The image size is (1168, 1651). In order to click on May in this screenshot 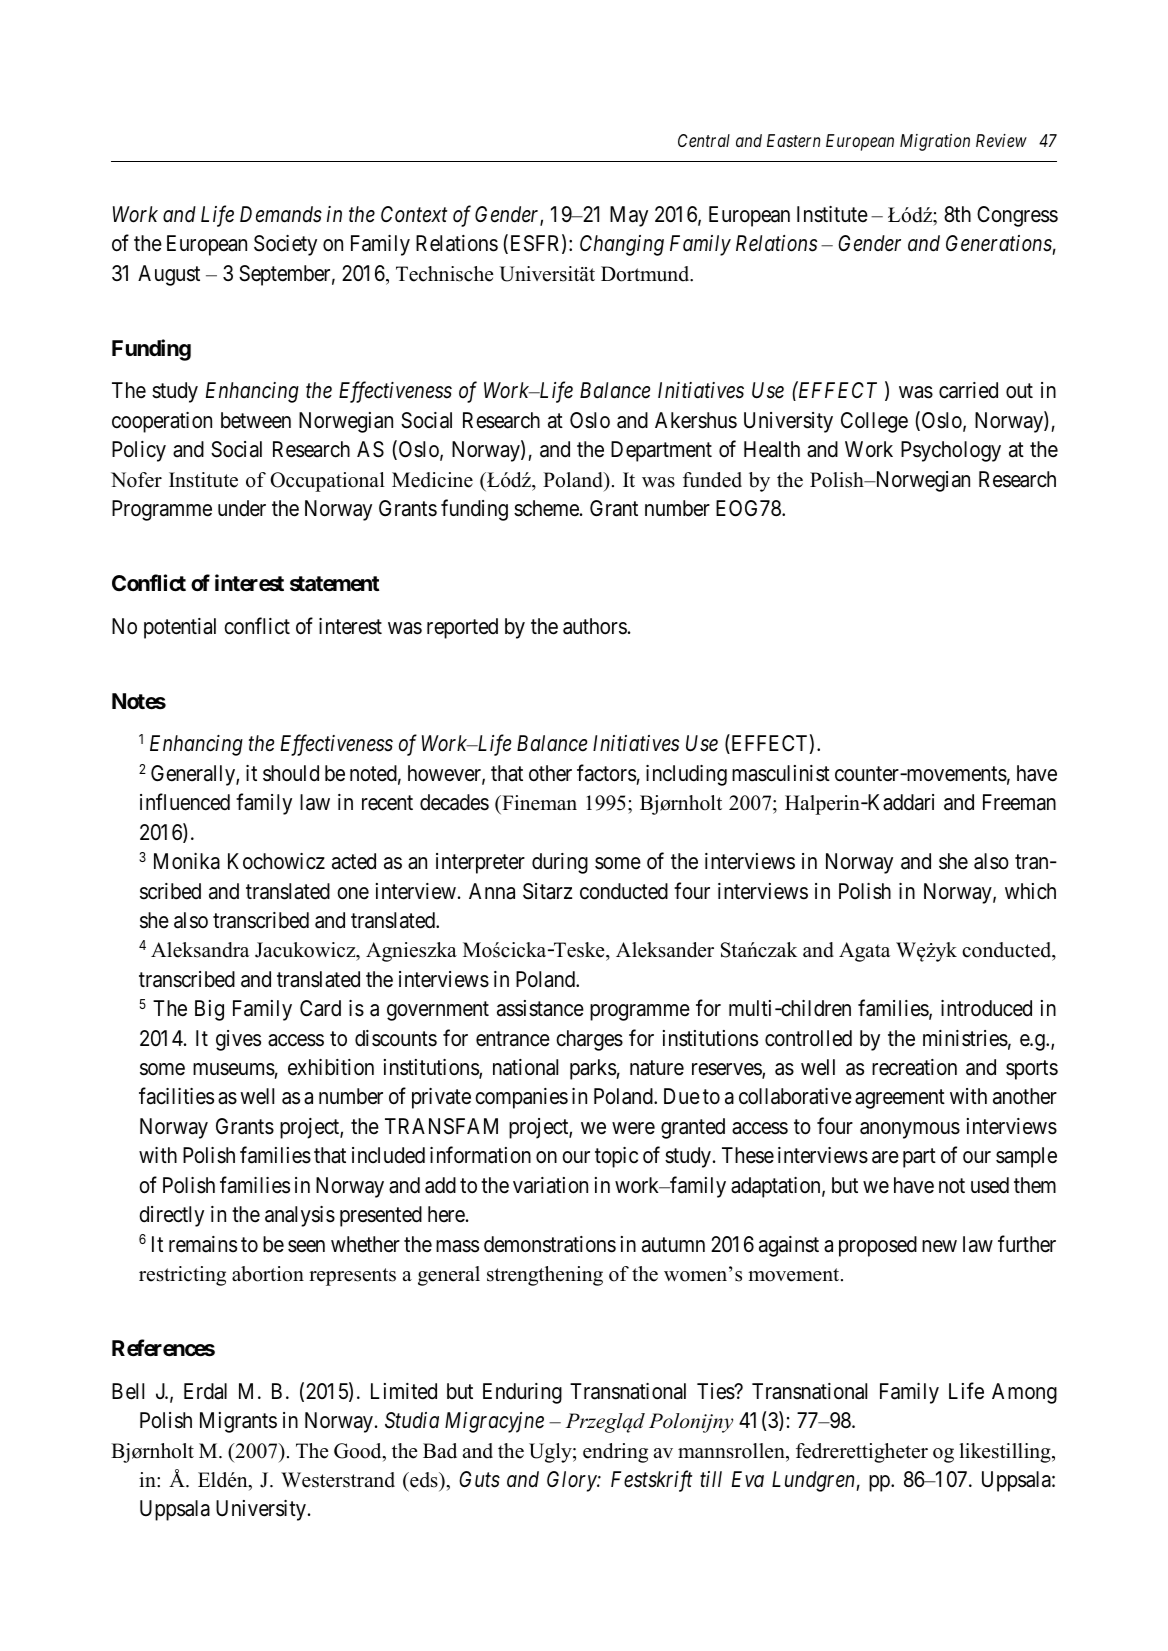, I will do `click(629, 216)`.
